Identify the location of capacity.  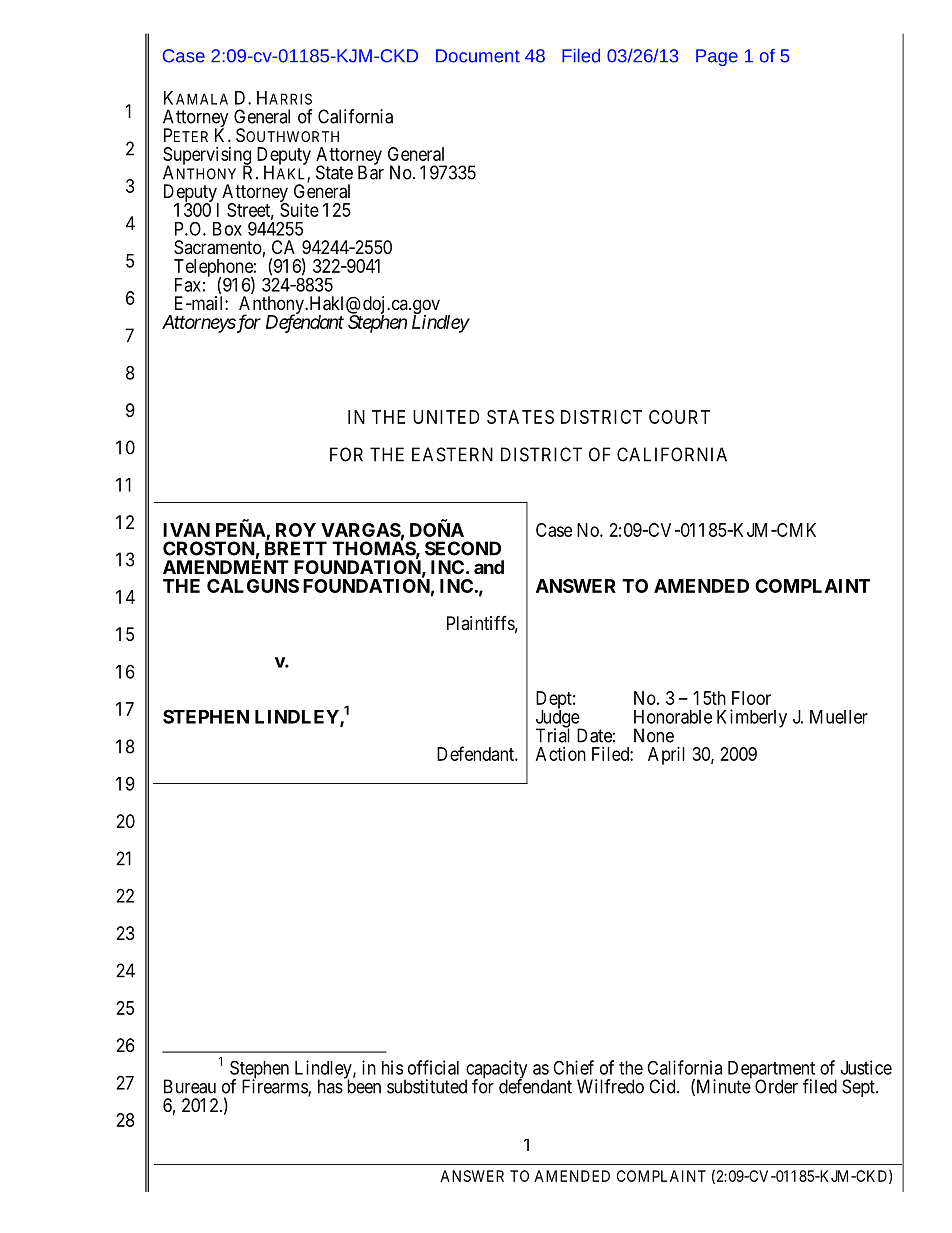
(496, 1070).
